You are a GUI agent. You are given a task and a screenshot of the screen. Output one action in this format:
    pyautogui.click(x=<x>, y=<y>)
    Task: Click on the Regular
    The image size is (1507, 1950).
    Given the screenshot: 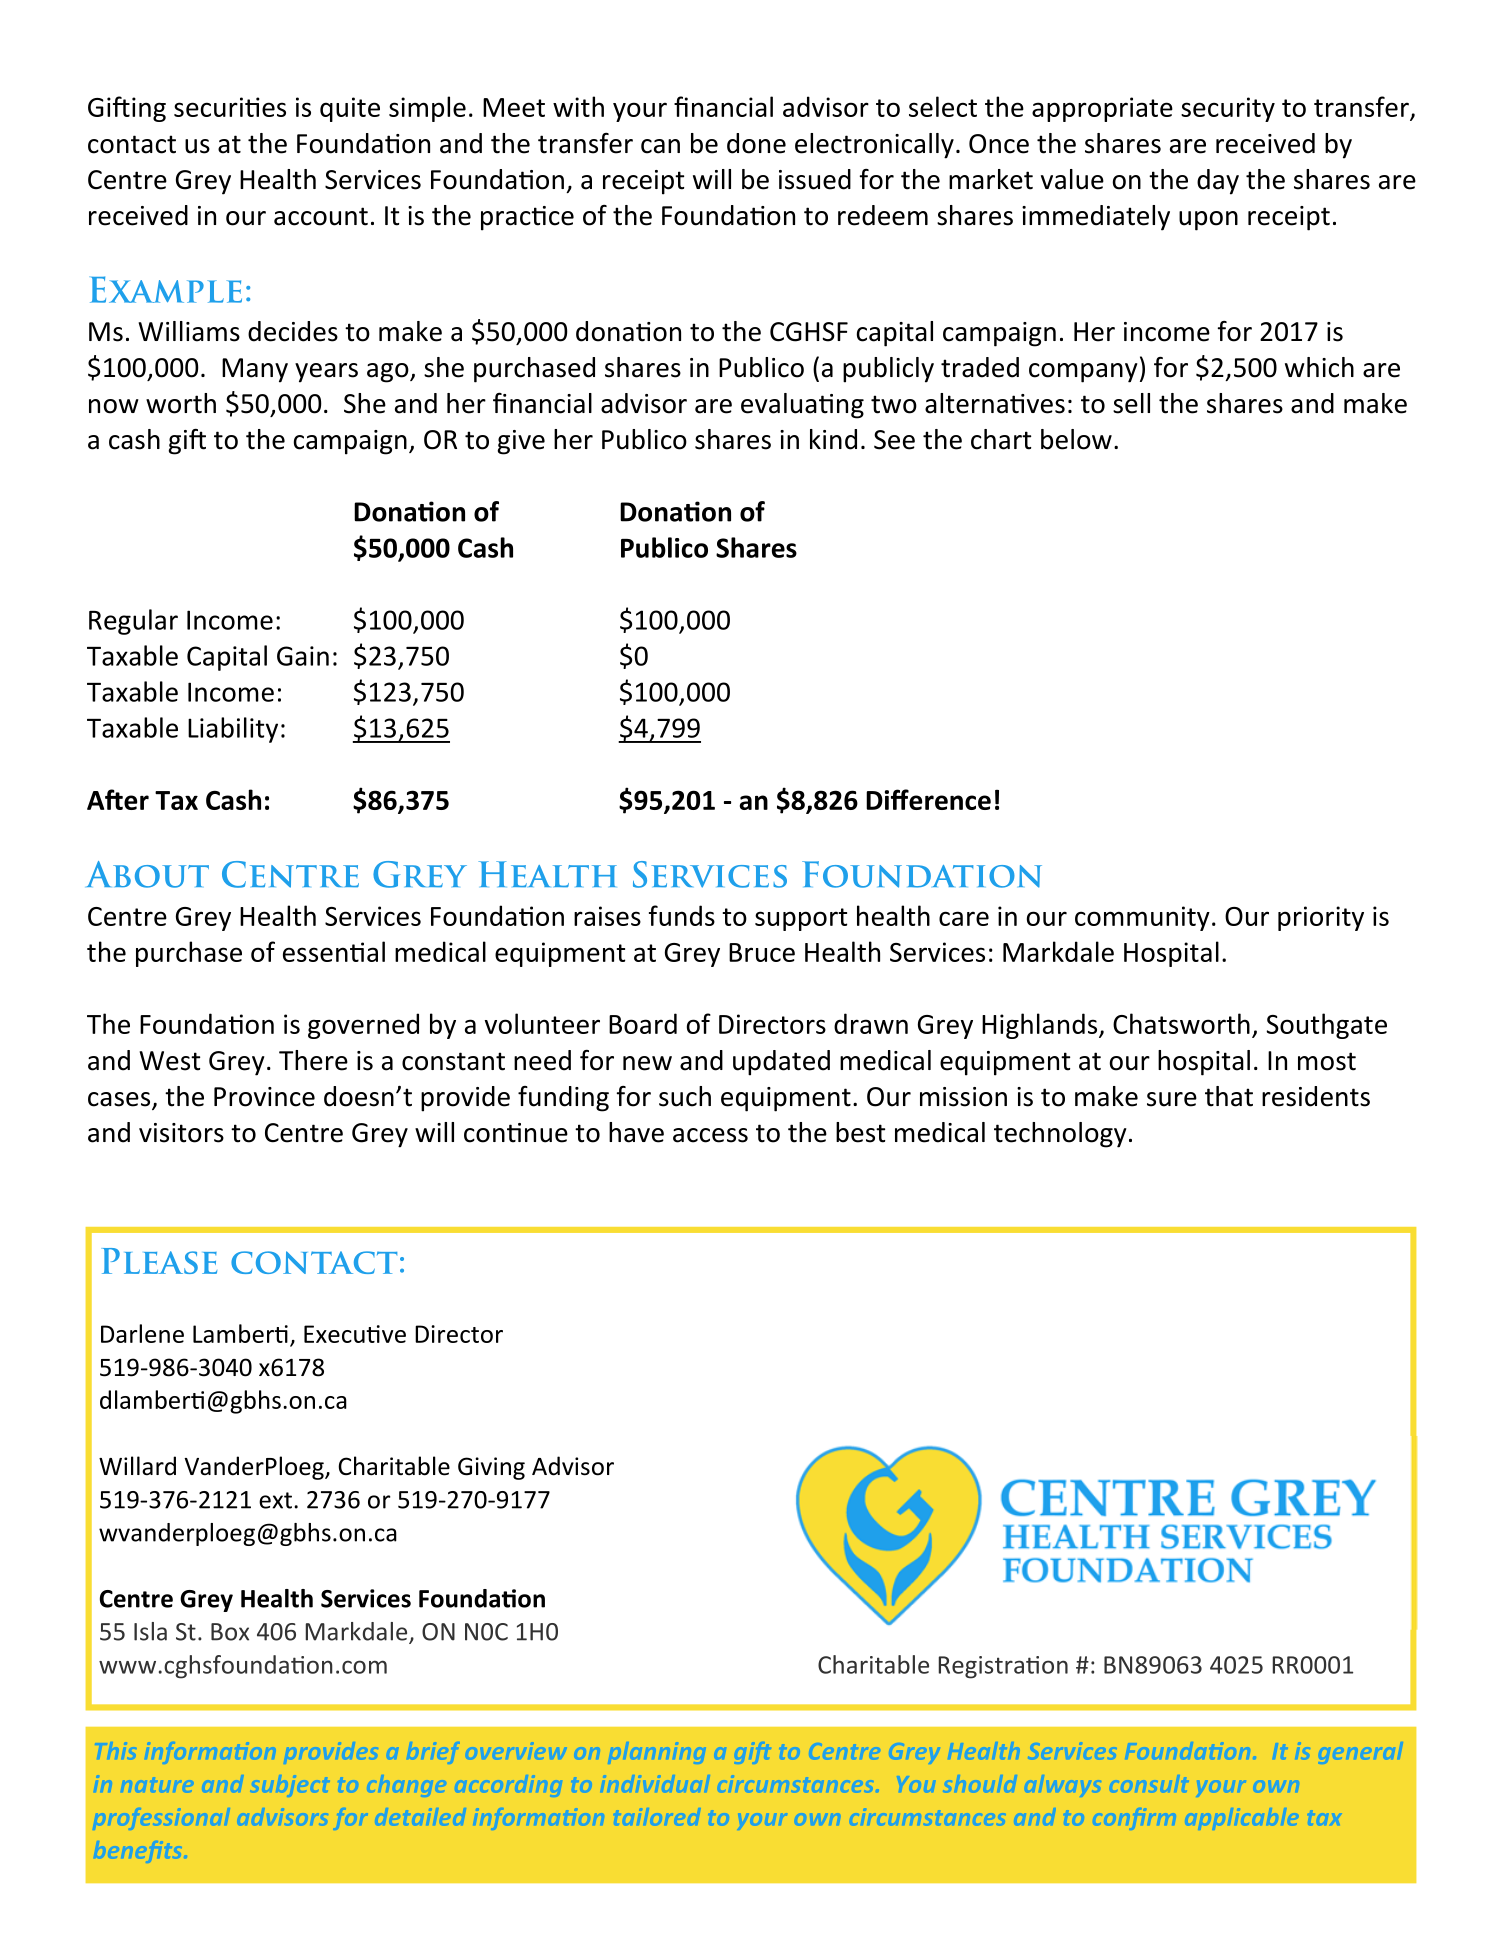 What is the action you would take?
    pyautogui.click(x=133, y=622)
